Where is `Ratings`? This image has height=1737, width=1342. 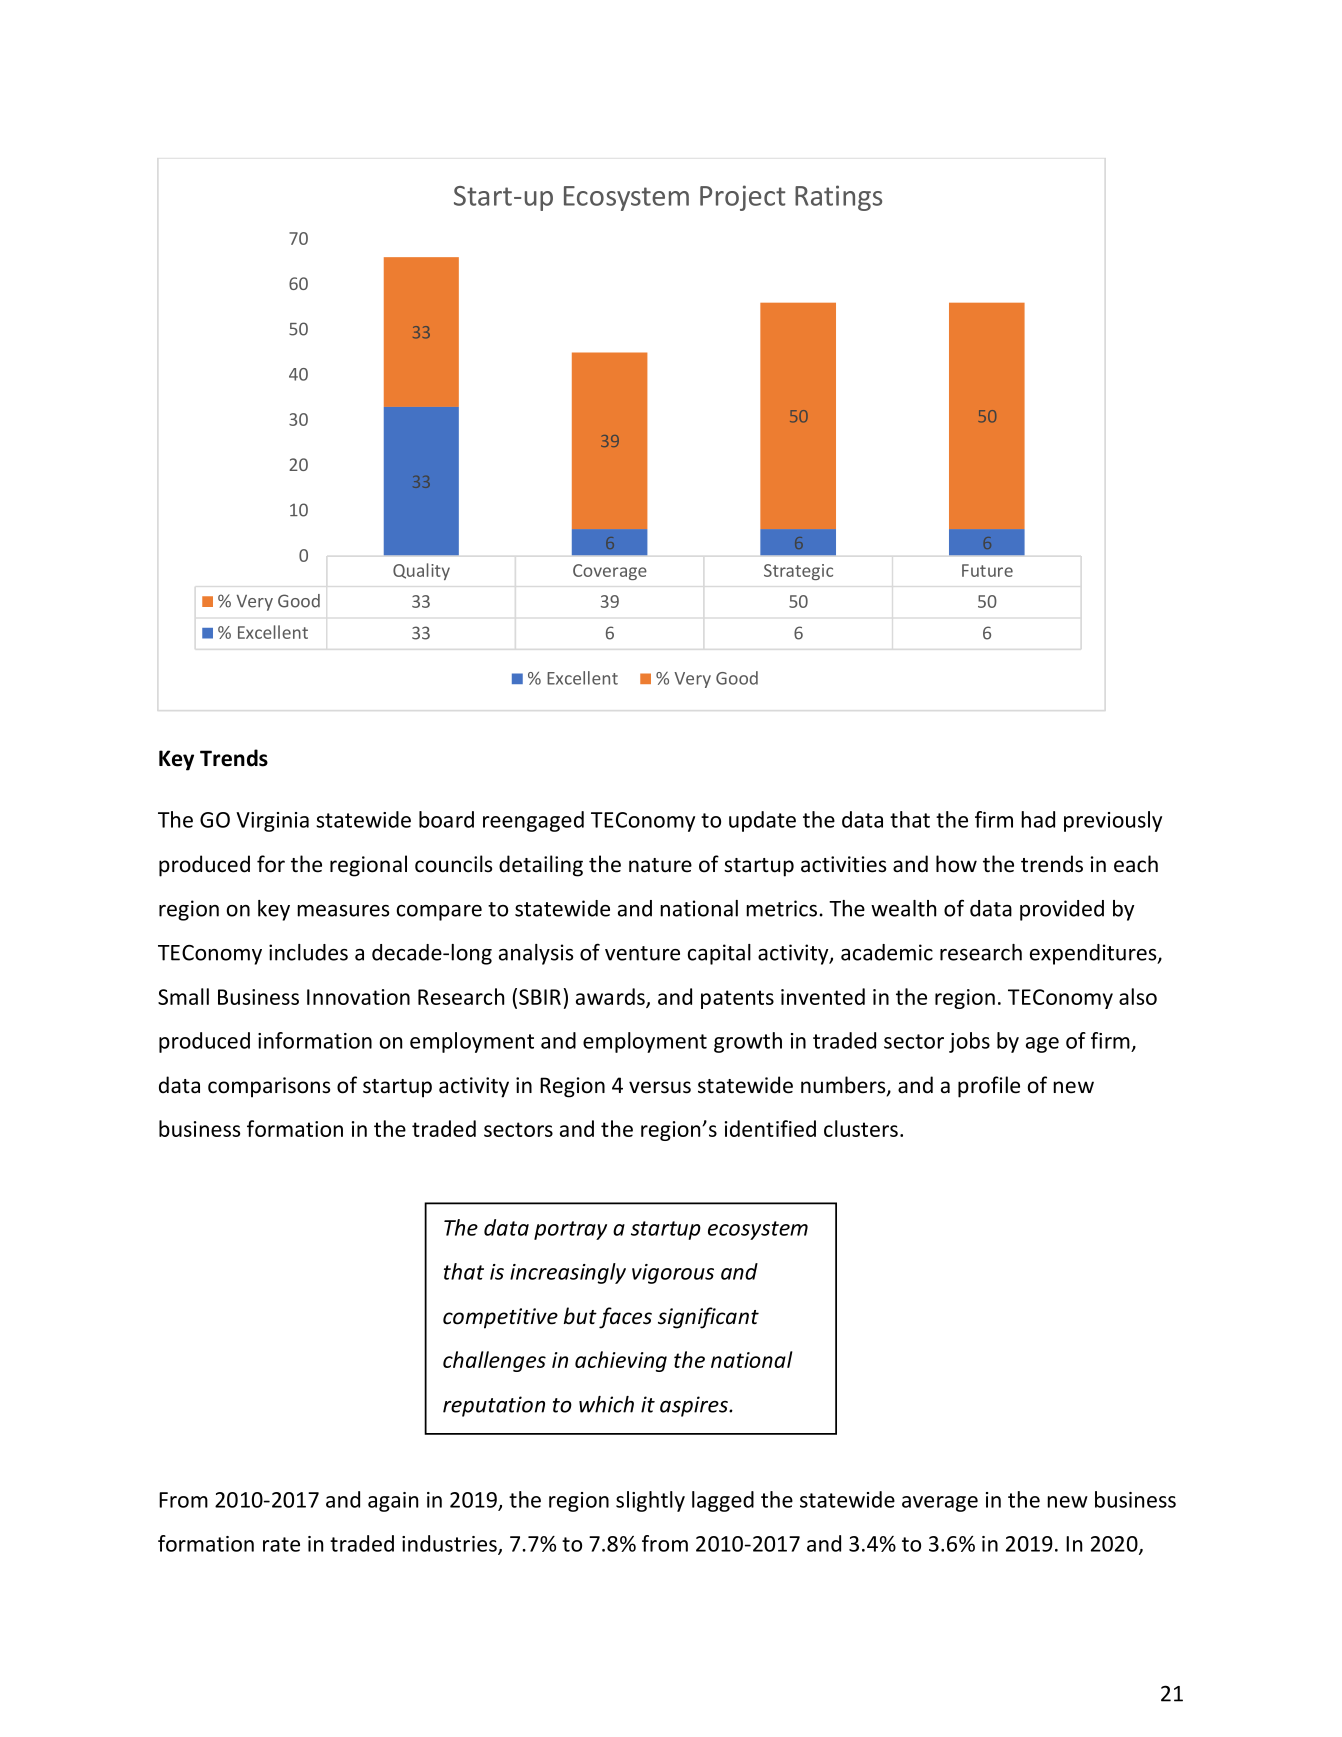
Ratings is located at coordinates (838, 198).
